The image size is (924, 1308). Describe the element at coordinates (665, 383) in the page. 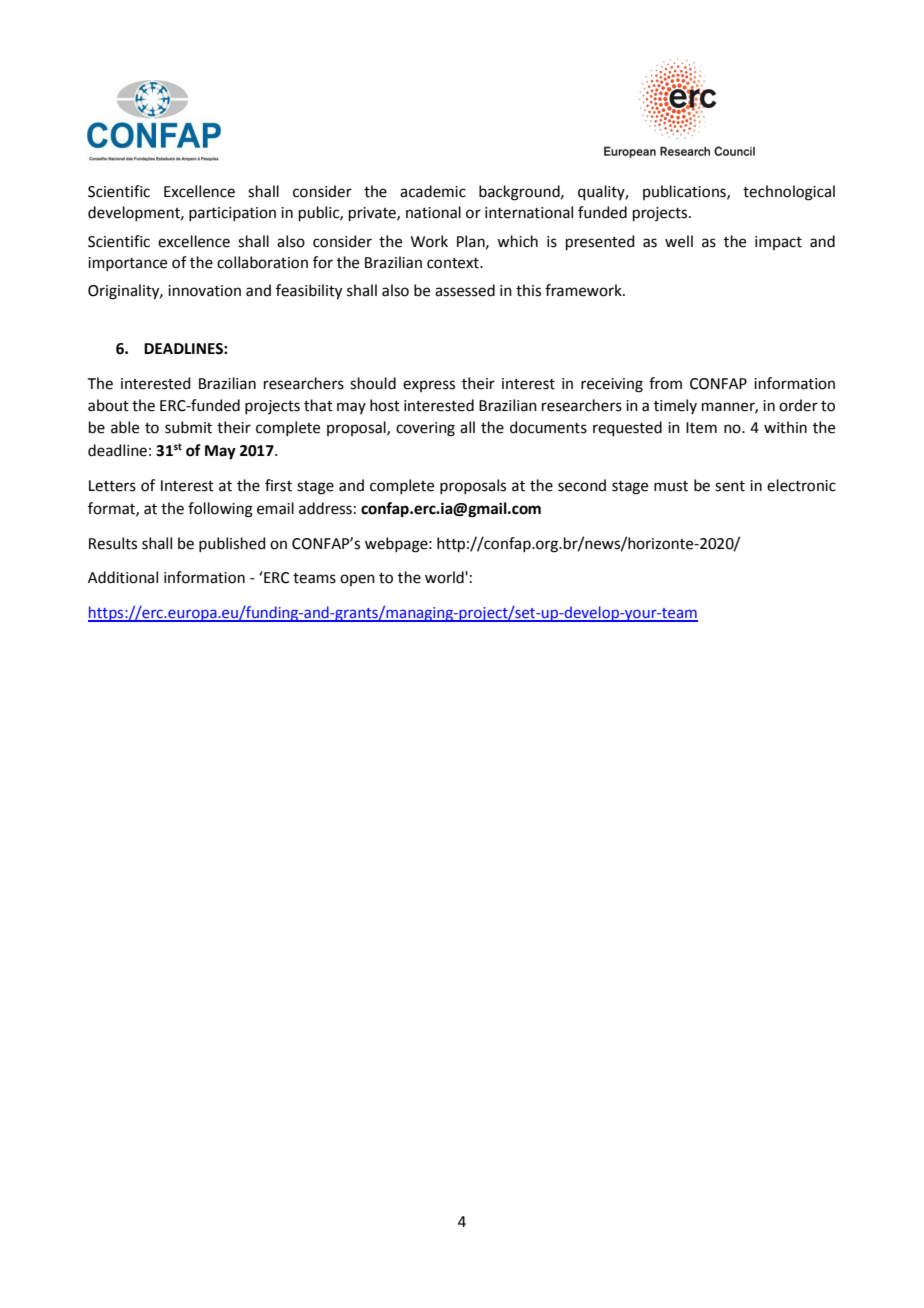

I see `from` at that location.
